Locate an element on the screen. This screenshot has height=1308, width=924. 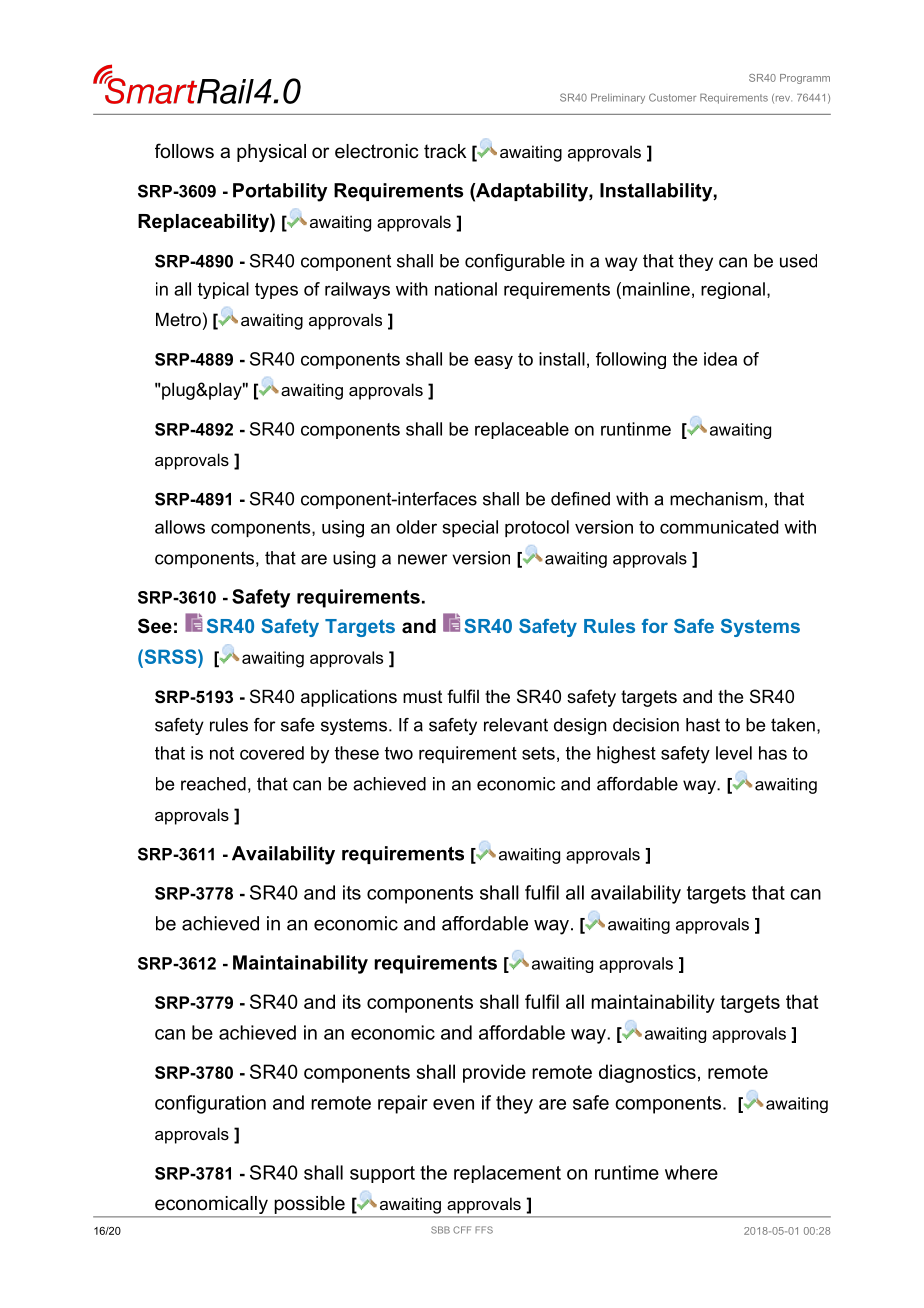
replacement is located at coordinates (507, 1174).
